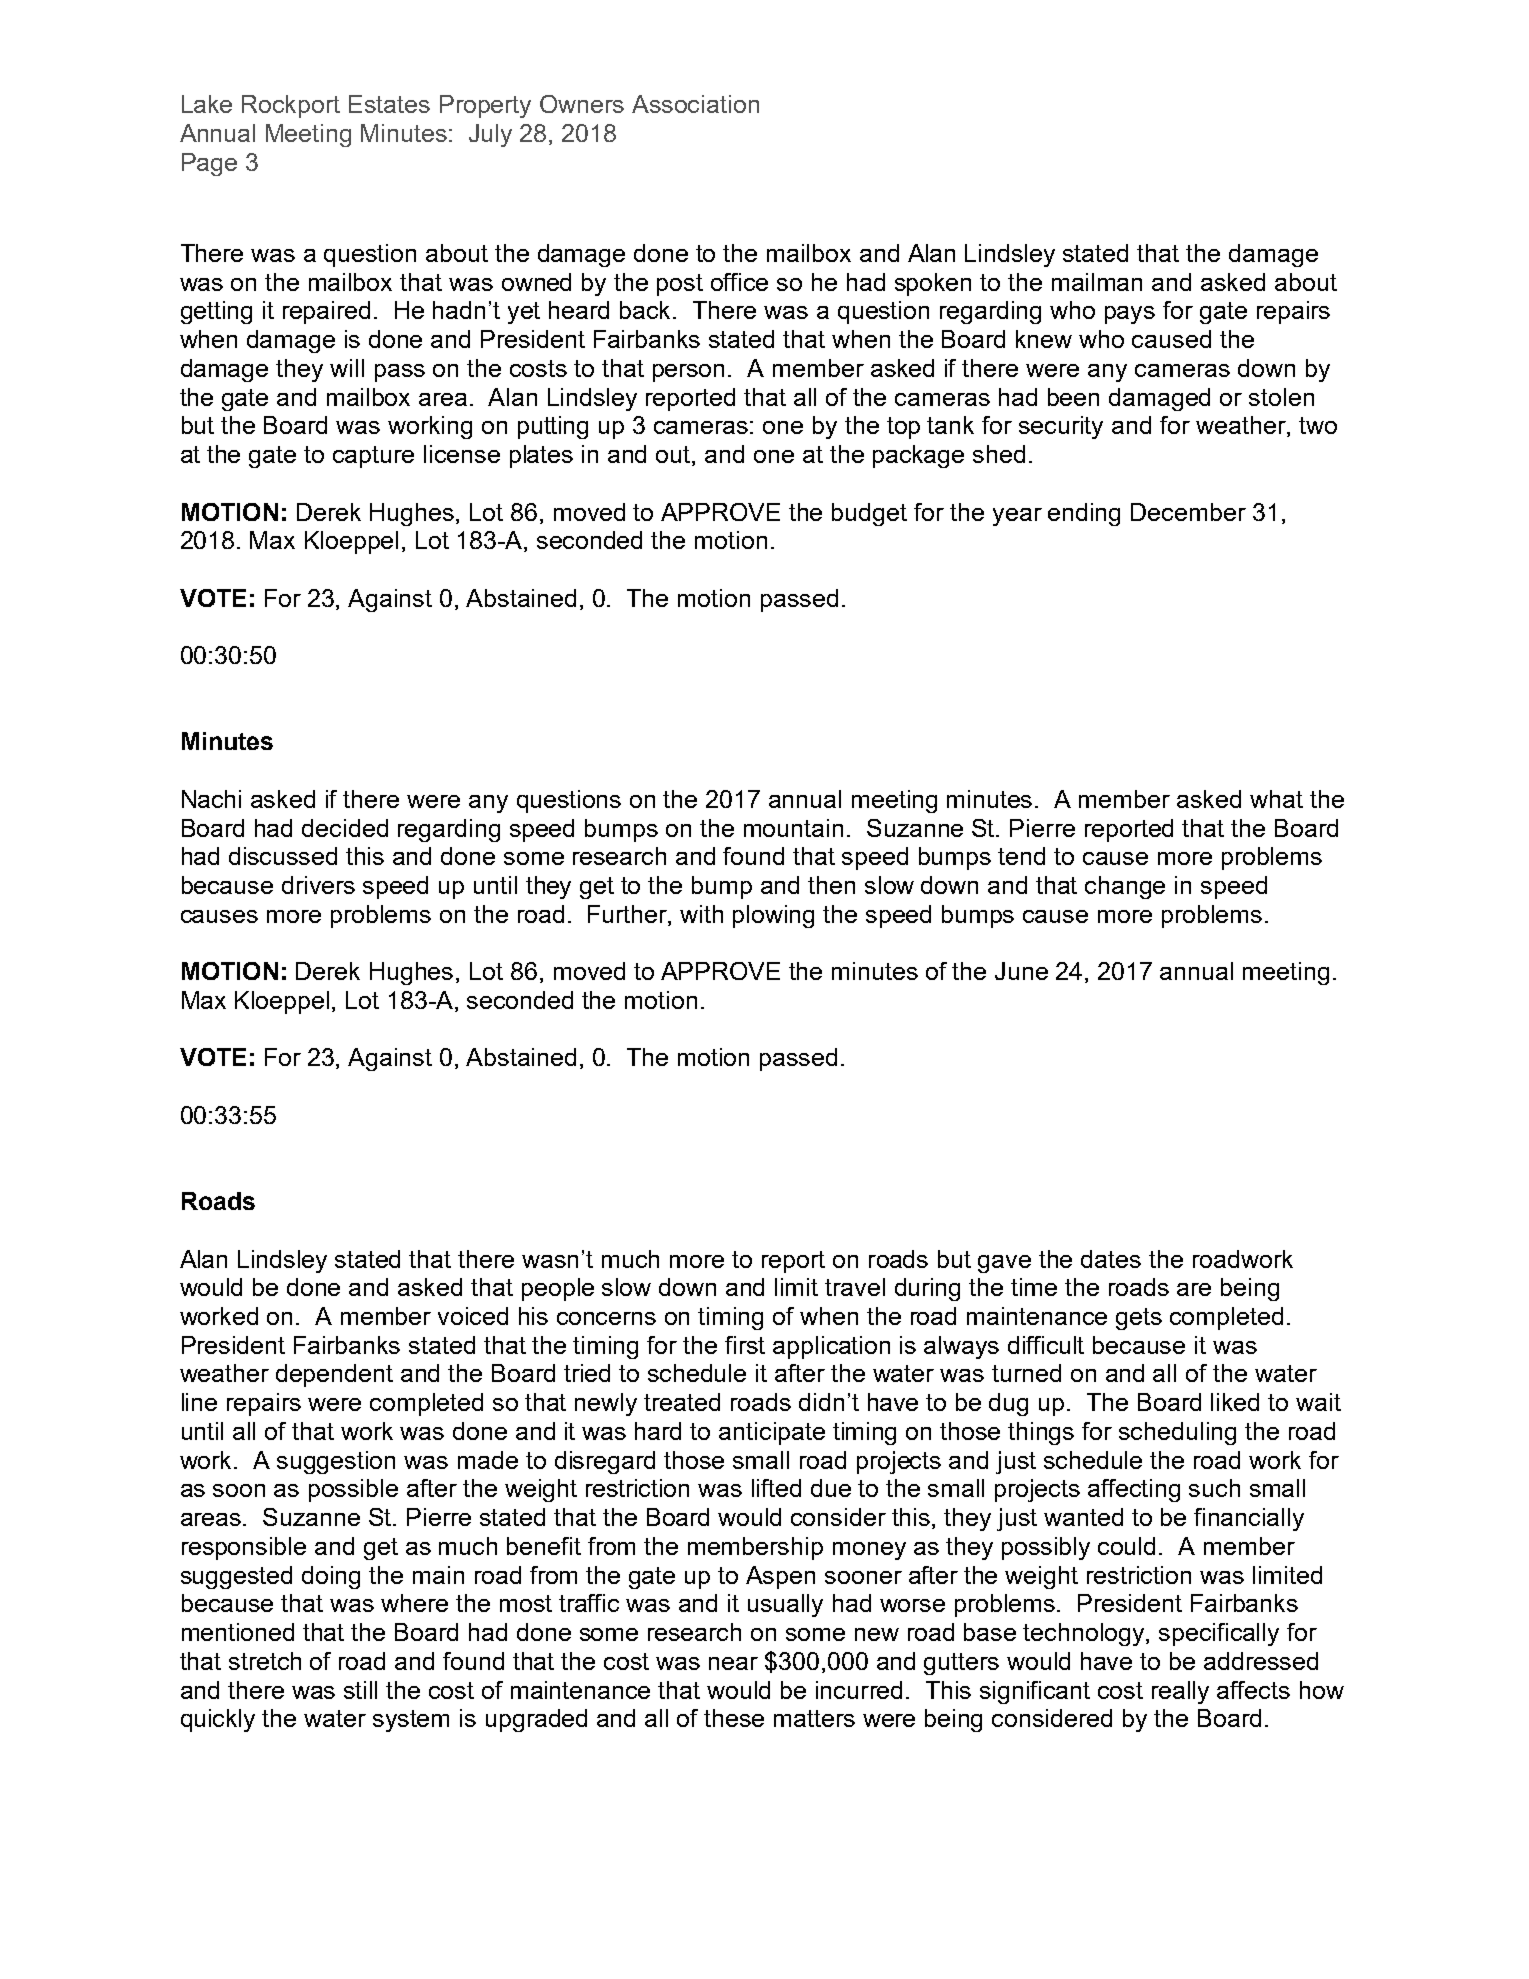 The image size is (1529, 1979). What do you see at coordinates (318, 885) in the screenshot?
I see `drivers` at bounding box center [318, 885].
